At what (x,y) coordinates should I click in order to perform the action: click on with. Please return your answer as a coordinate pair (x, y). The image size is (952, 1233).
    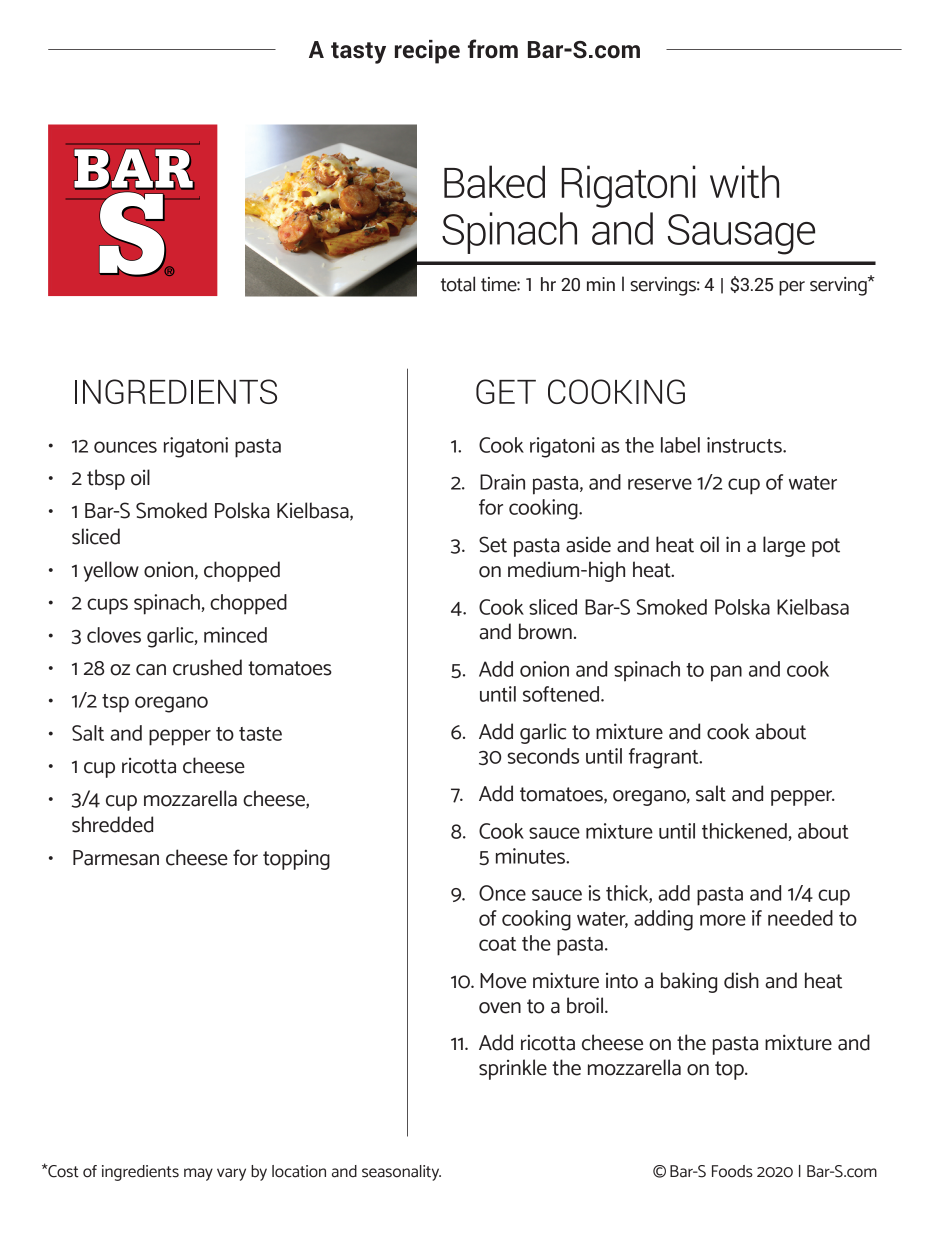
    Looking at the image, I should click on (744, 181).
